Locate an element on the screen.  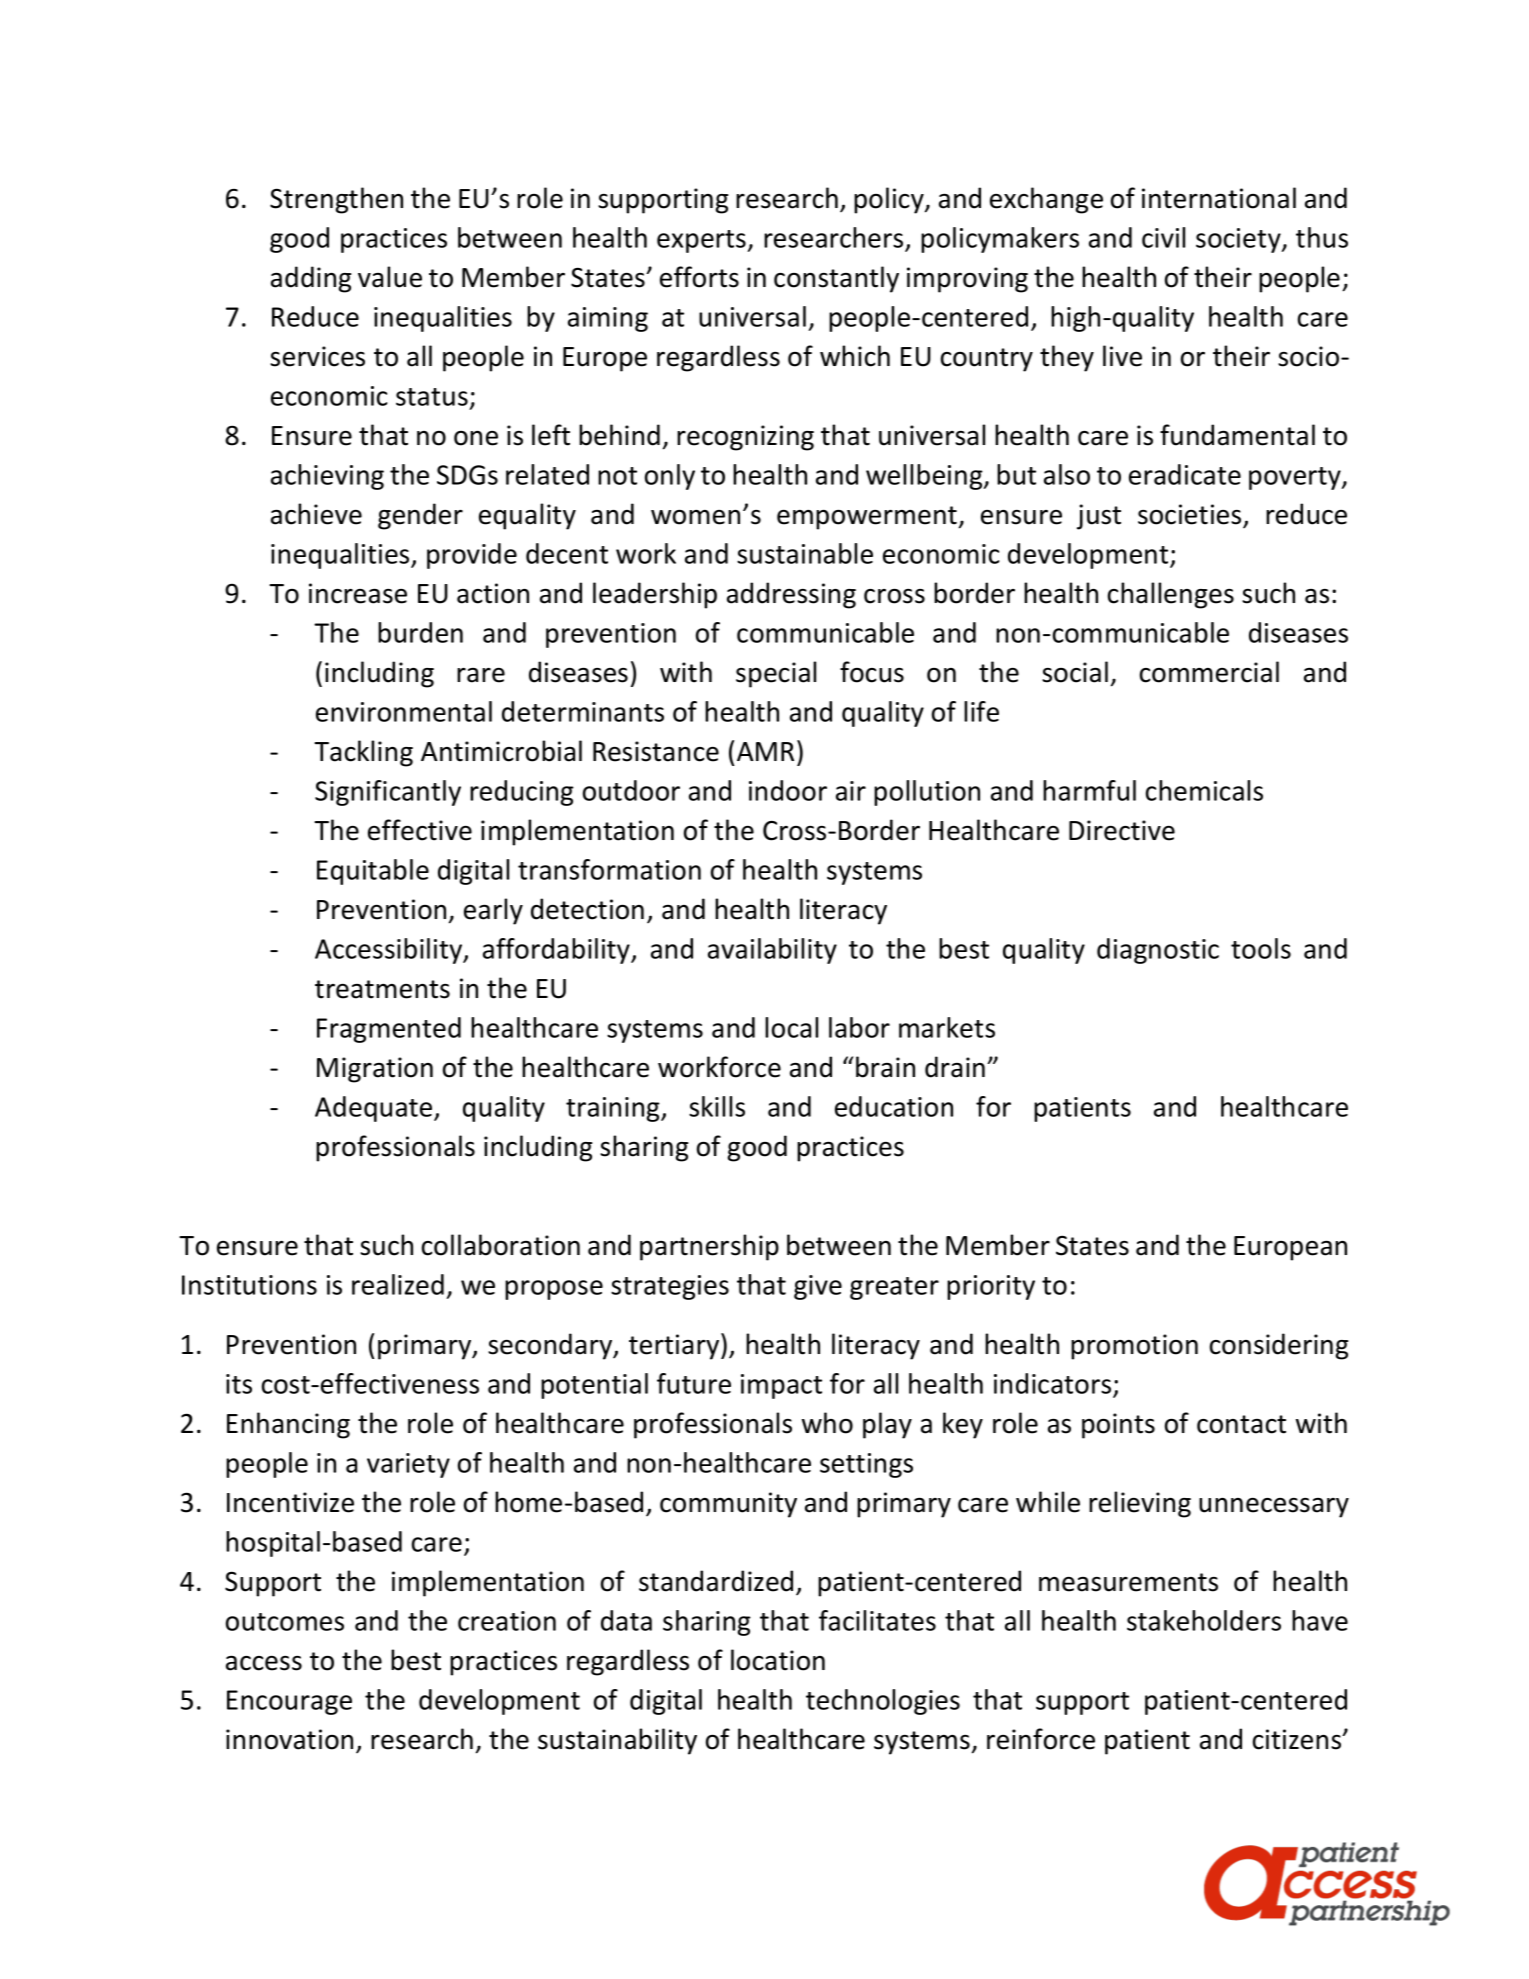
realized is located at coordinates (398, 1284).
